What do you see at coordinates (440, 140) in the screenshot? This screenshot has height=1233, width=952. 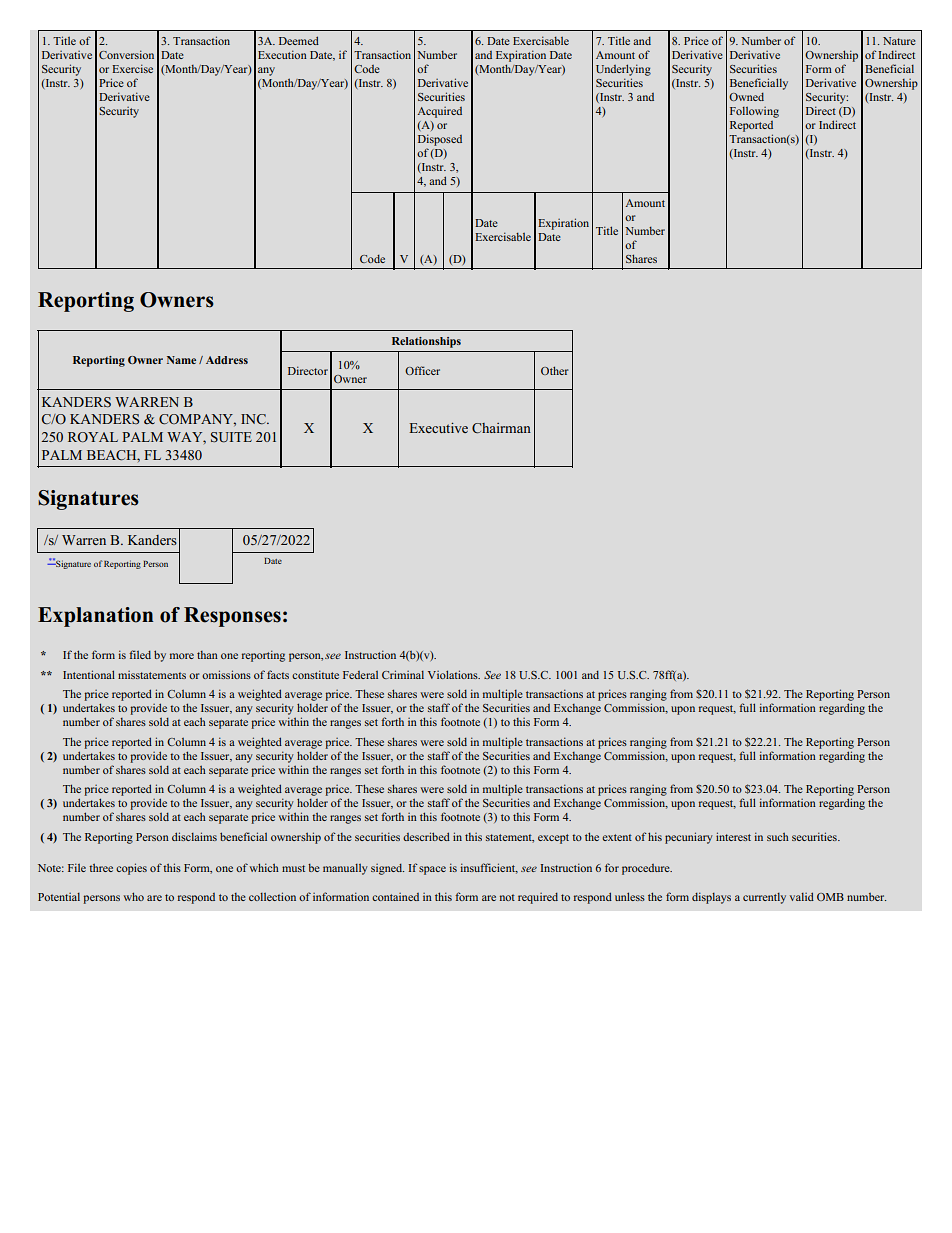 I see `Disposed` at bounding box center [440, 140].
